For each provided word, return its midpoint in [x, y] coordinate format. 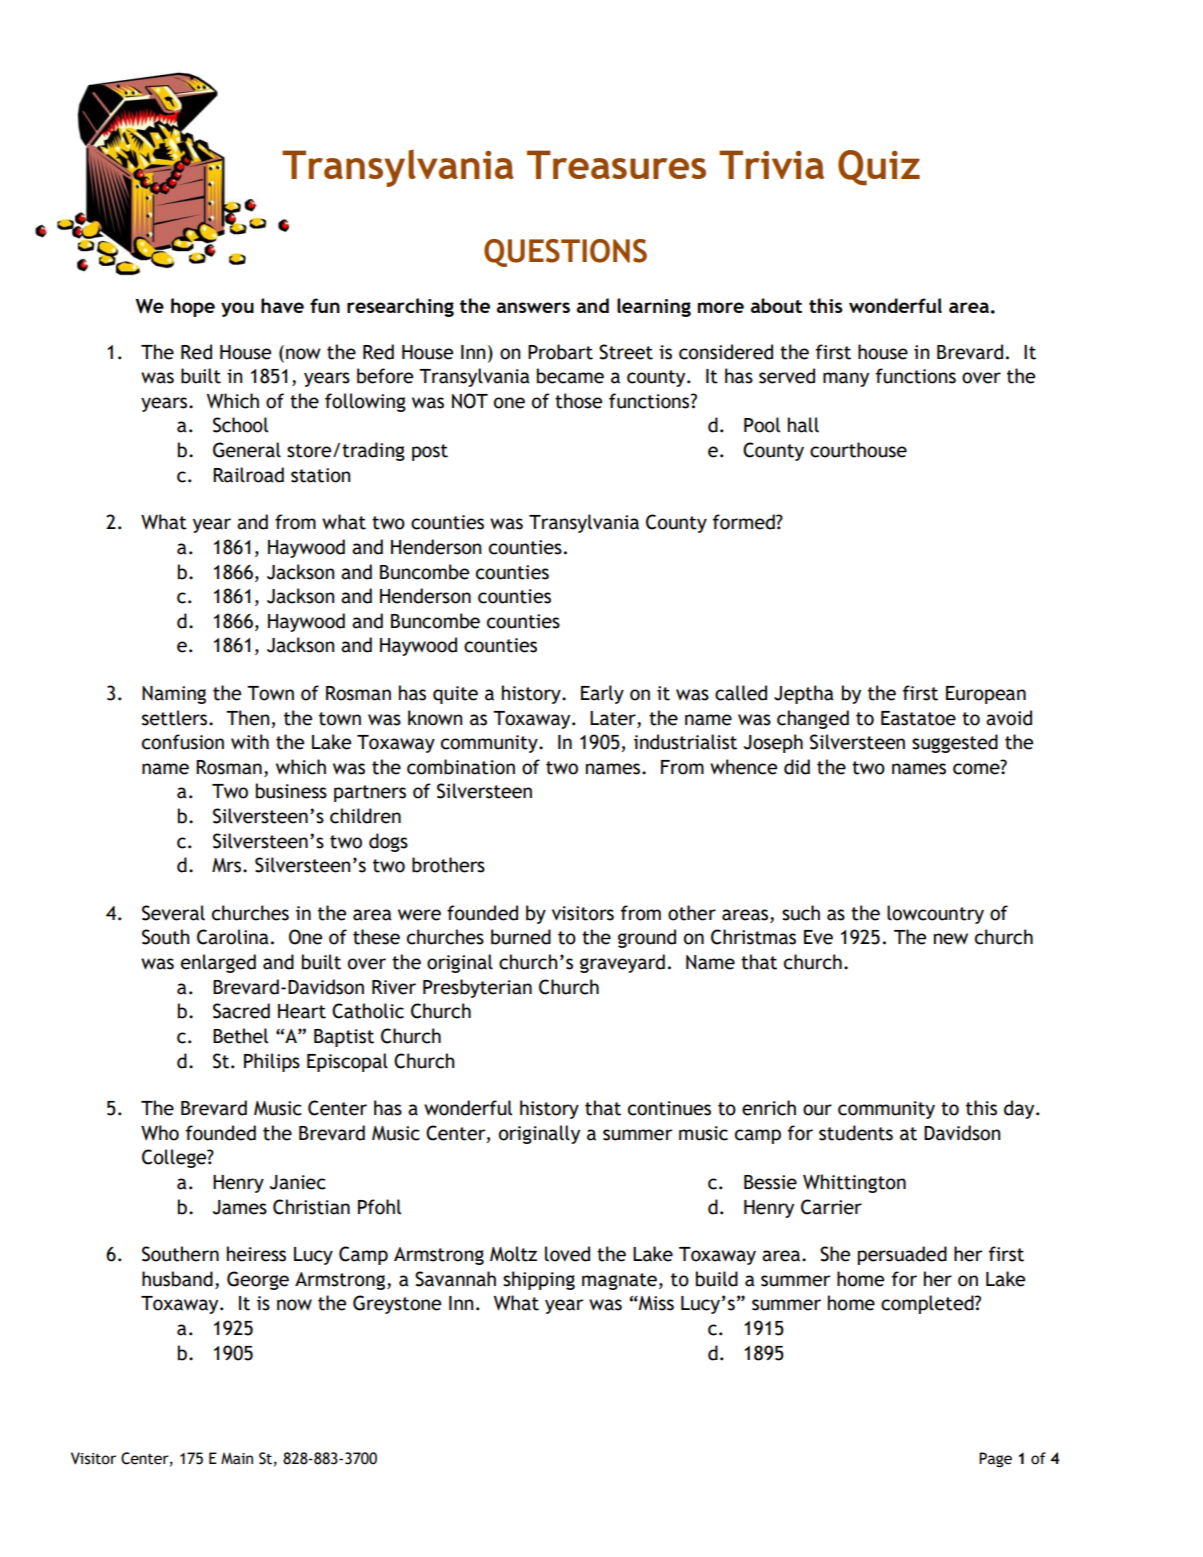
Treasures [616, 164]
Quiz [879, 168]
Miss [655, 1303]
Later [614, 718]
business [291, 791]
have [282, 305]
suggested [955, 743]
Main [237, 1458]
